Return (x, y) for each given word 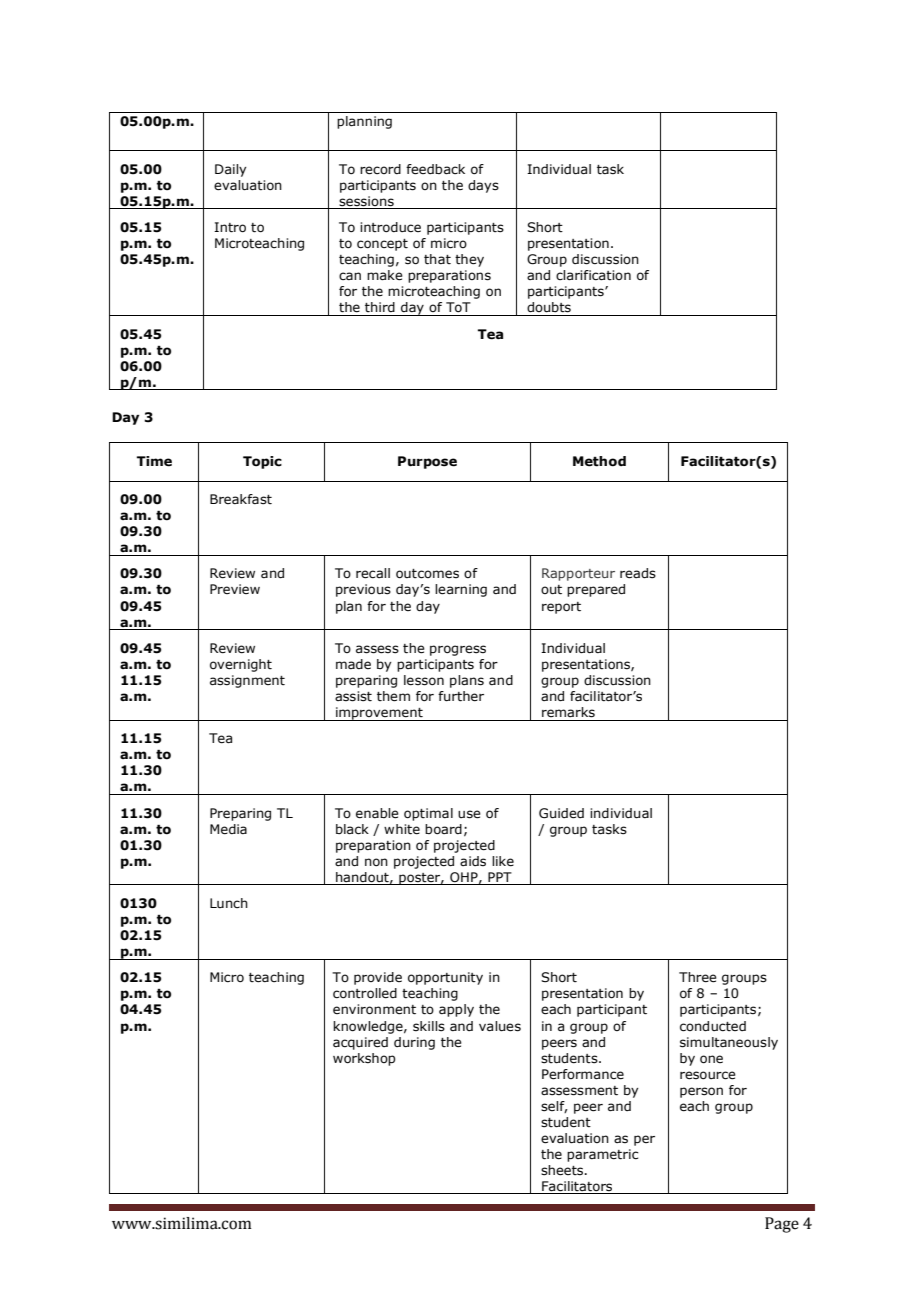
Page (782, 1225)
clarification (593, 275)
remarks (568, 712)
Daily (231, 170)
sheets (563, 1170)
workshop (364, 1059)
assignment (247, 681)
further (461, 696)
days (483, 186)
